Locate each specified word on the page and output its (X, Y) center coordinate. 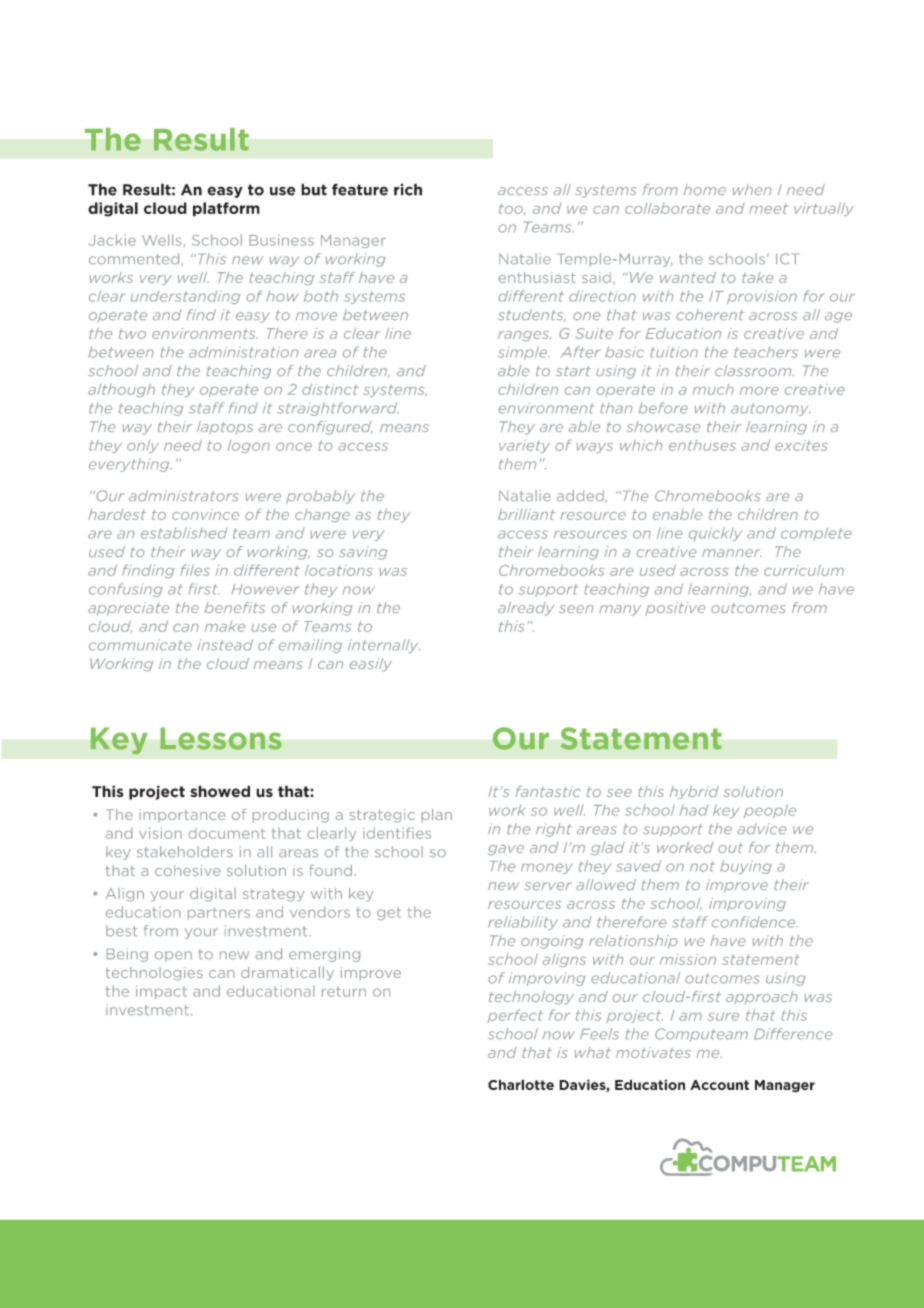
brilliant (526, 514)
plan (437, 815)
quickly (715, 534)
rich (408, 189)
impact (161, 992)
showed (220, 791)
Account (719, 1085)
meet (768, 209)
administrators (184, 495)
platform (226, 209)
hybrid (694, 792)
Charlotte (521, 1084)
